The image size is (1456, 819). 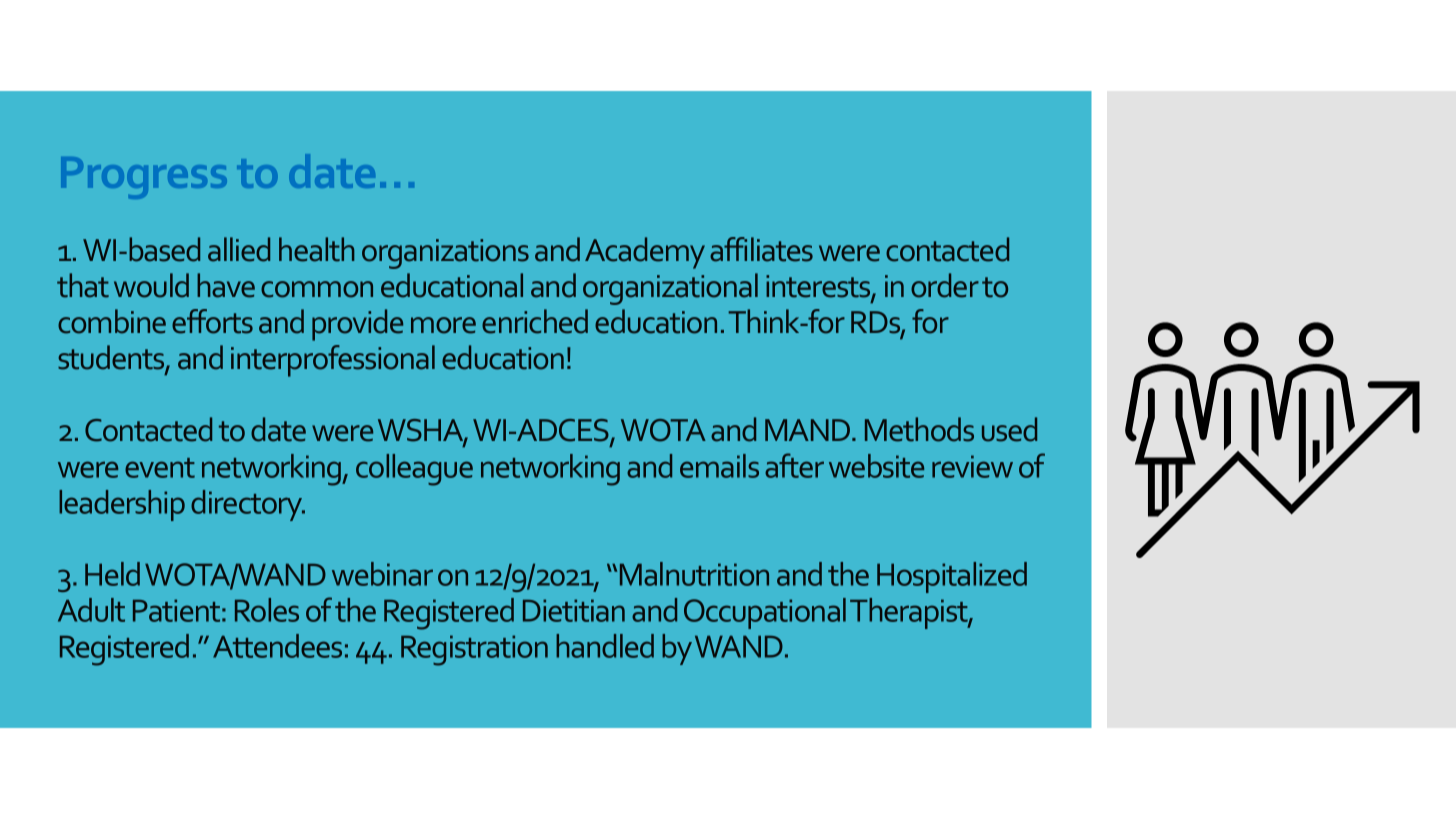 What do you see at coordinates (160, 468) in the screenshot?
I see `event` at bounding box center [160, 468].
